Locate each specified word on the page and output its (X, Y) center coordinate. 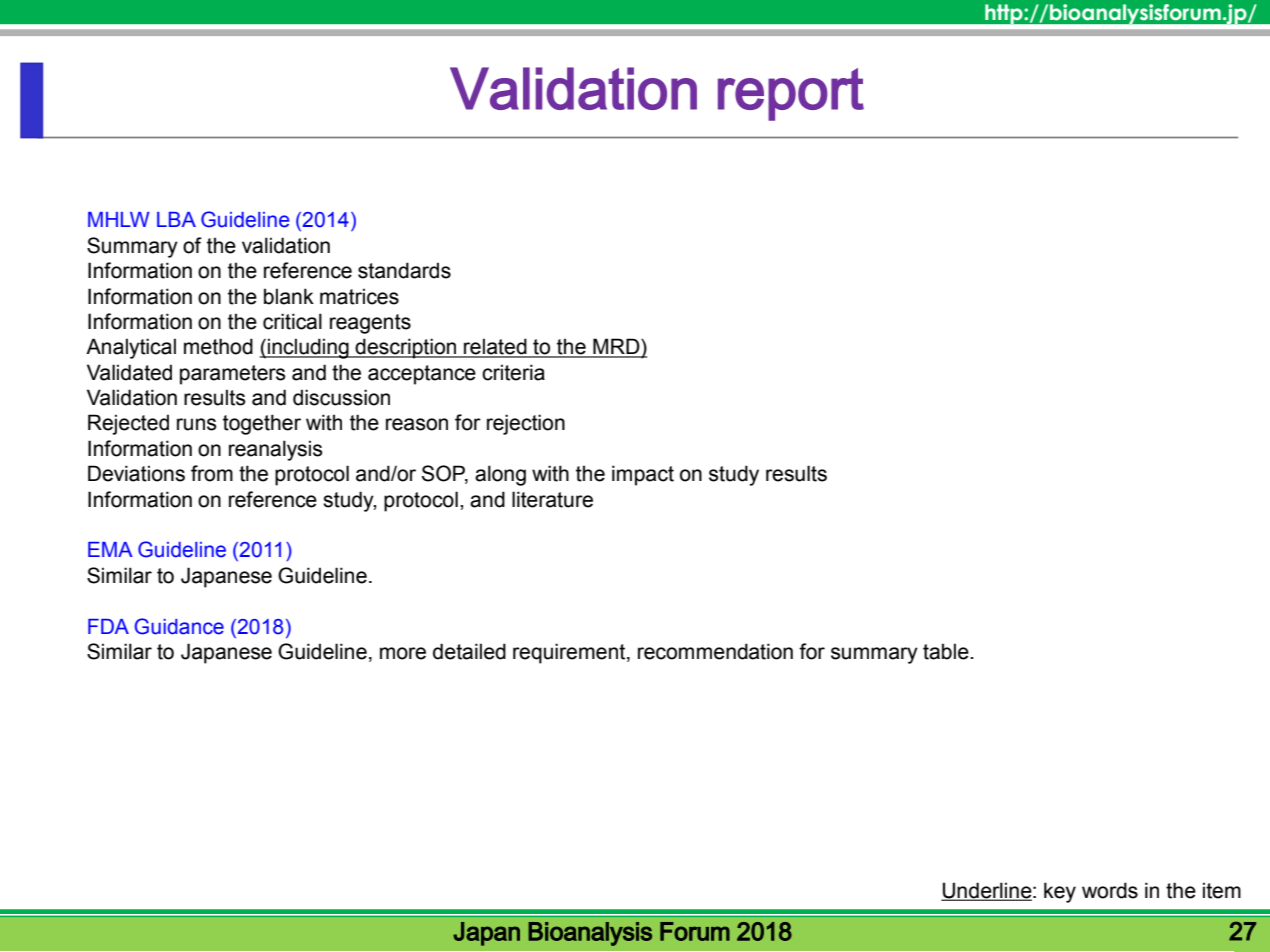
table (947, 651)
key (1060, 892)
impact (643, 475)
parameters (233, 375)
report (791, 94)
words (1110, 890)
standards (404, 270)
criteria (513, 372)
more (403, 653)
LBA (176, 219)
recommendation (715, 651)
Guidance (179, 626)
